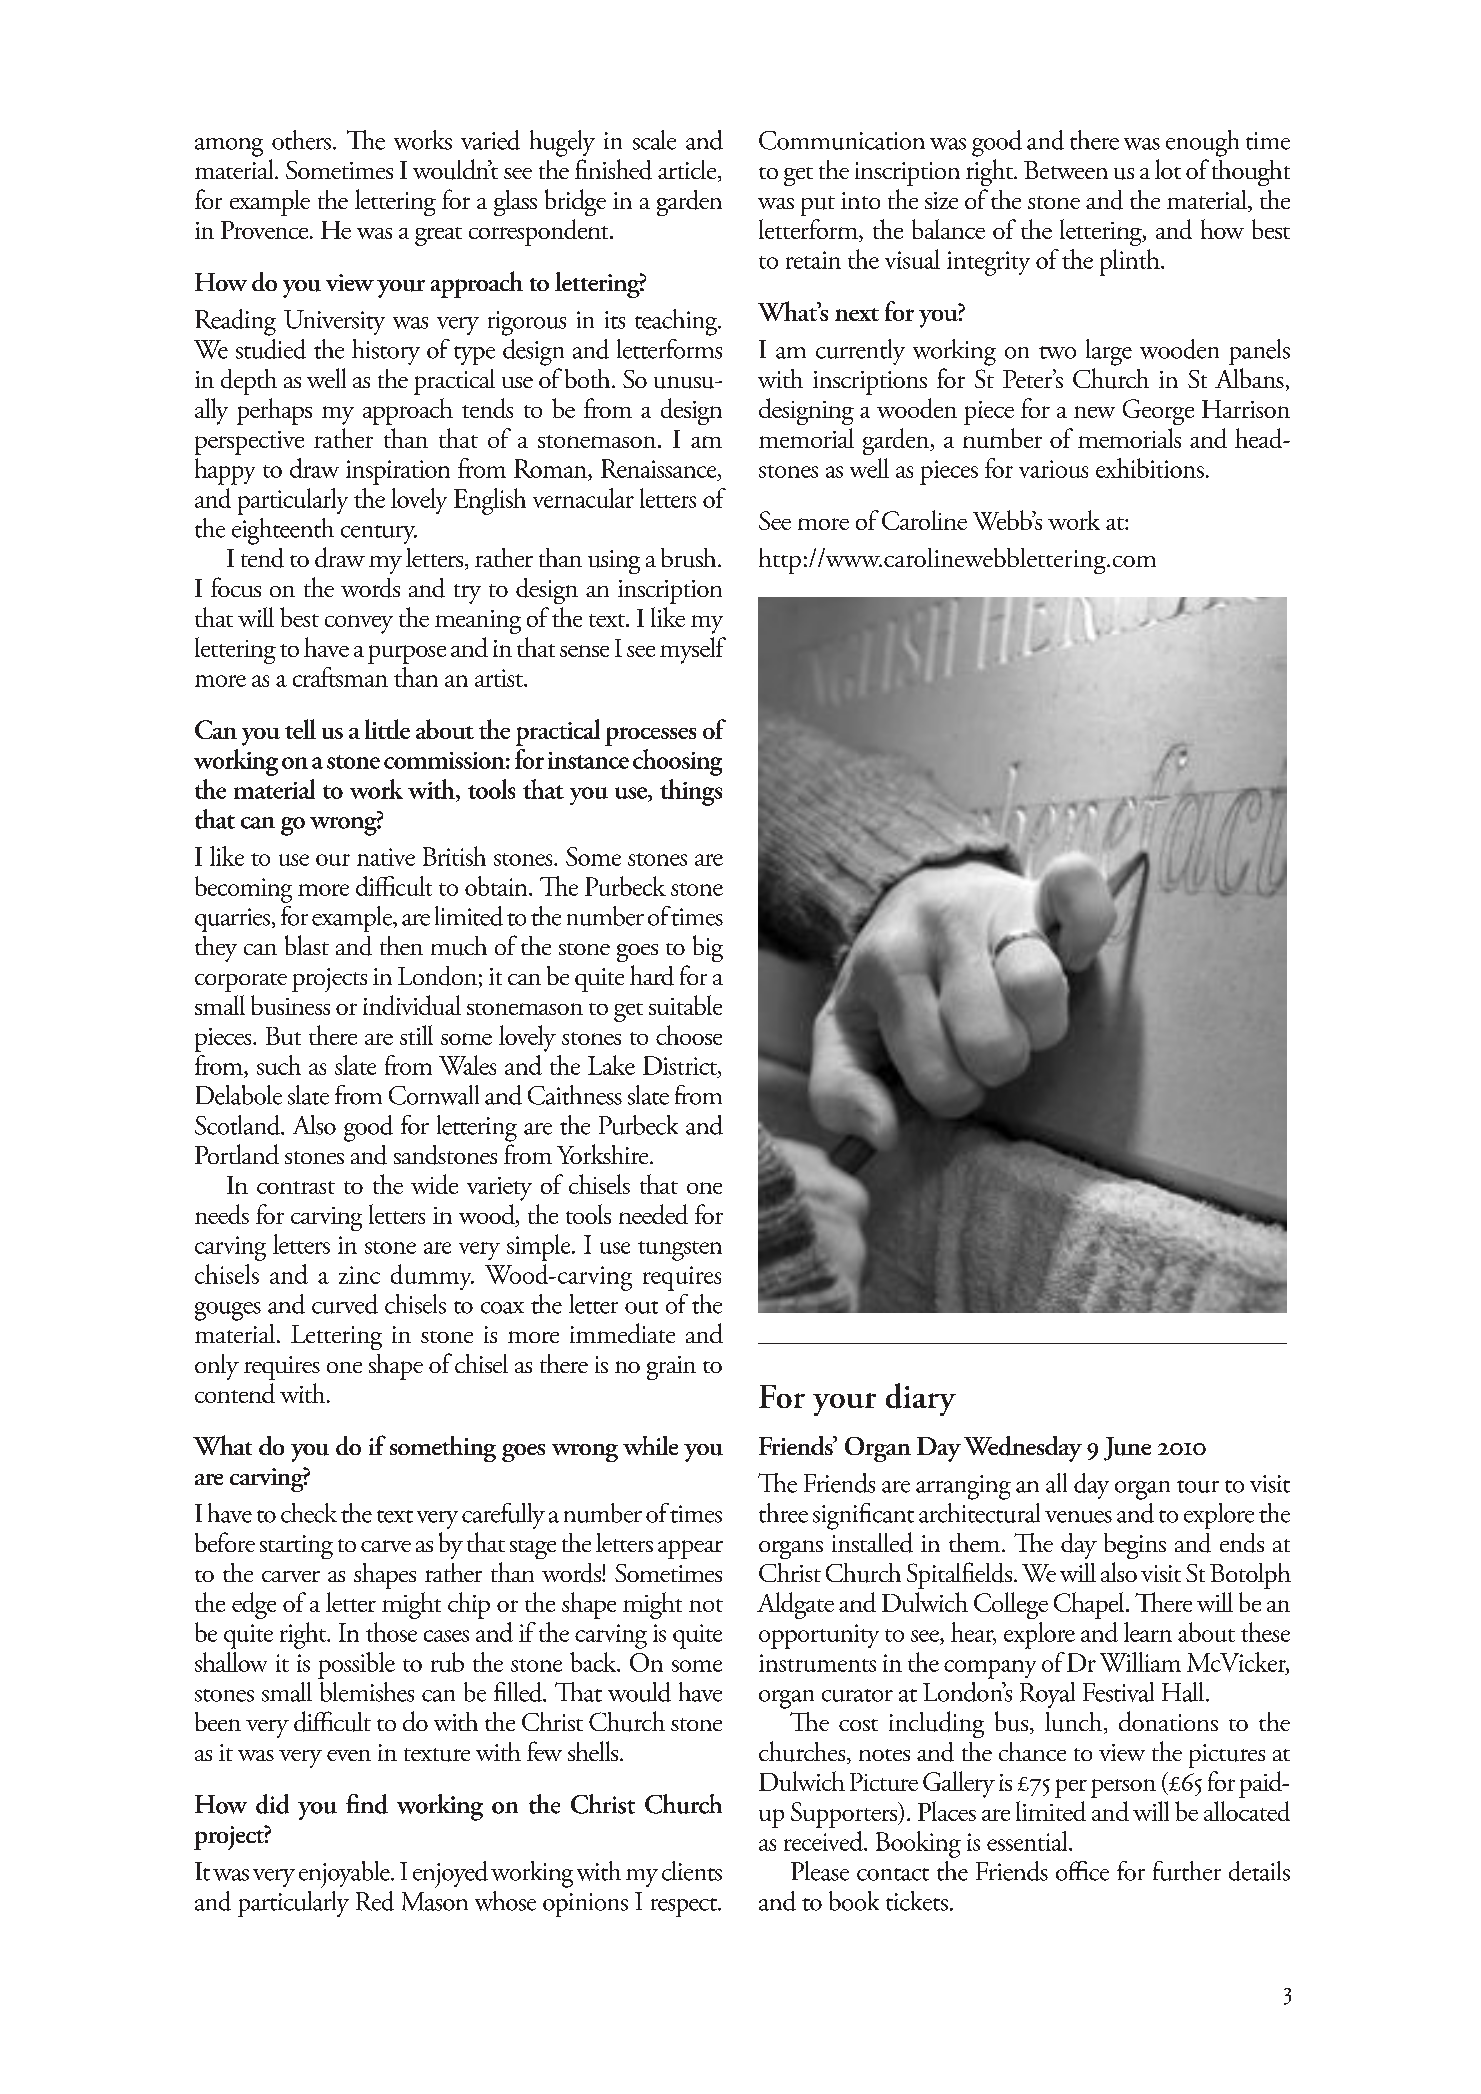 The height and width of the screenshot is (2094, 1481). Describe the element at coordinates (345, 1874) in the screenshot. I see `enjoyable` at that location.
